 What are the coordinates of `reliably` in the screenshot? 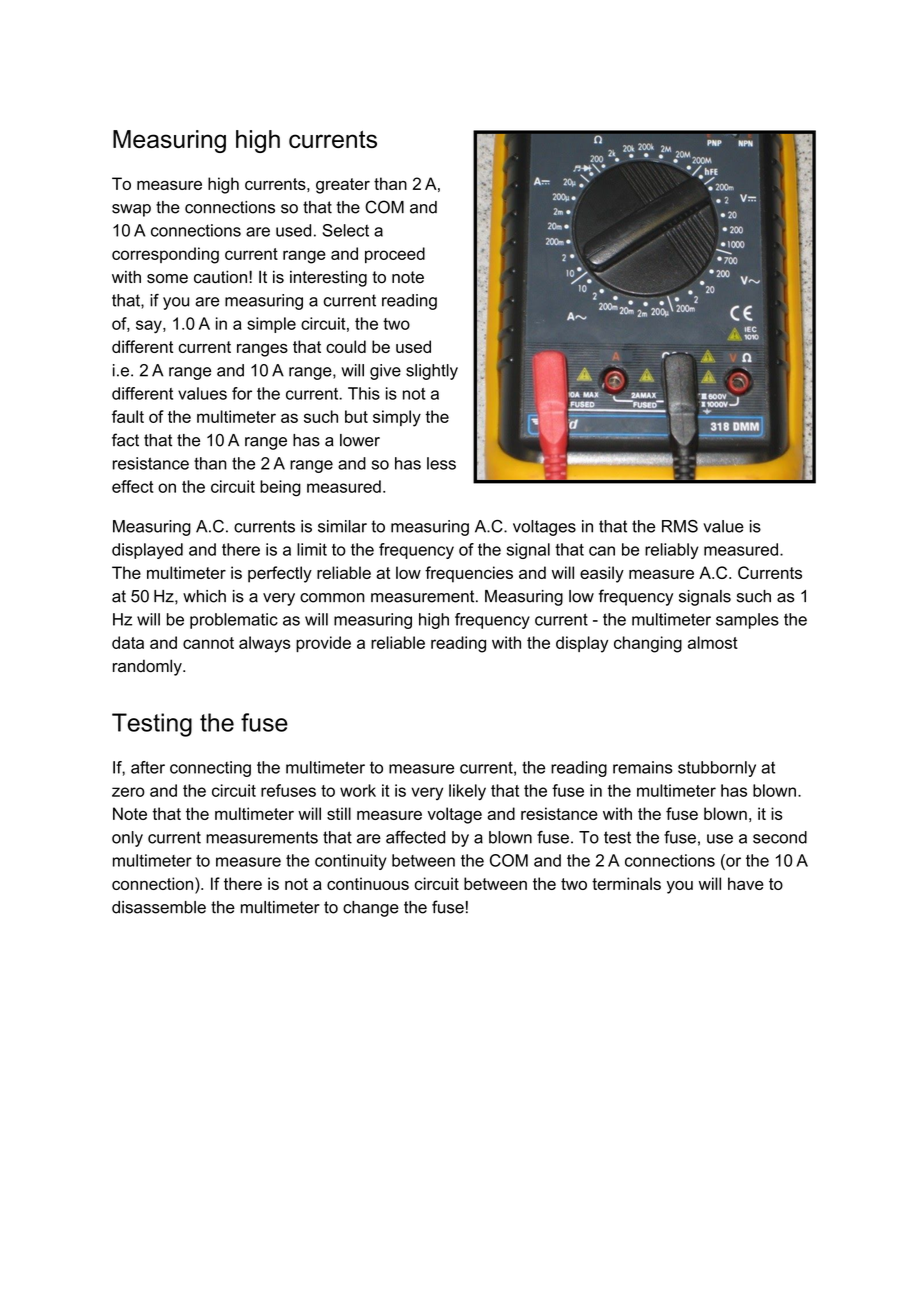 It's located at (672, 551).
